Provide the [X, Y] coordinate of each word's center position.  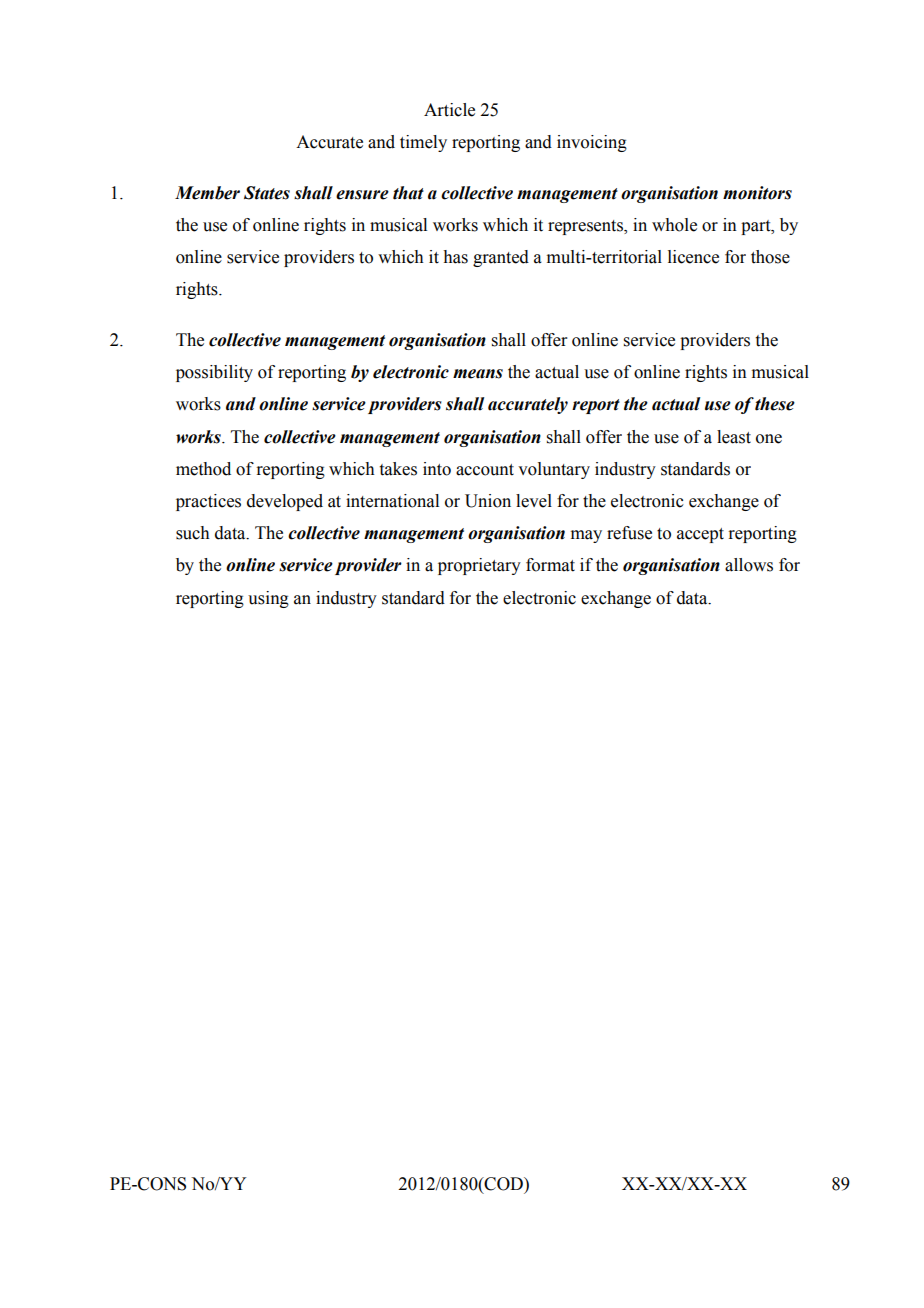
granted [501, 258]
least [734, 437]
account [485, 470]
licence [693, 257]
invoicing [592, 143]
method [203, 469]
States [267, 193]
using [268, 599]
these [775, 404]
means [478, 374]
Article [449, 110]
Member [207, 193]
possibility [214, 373]
